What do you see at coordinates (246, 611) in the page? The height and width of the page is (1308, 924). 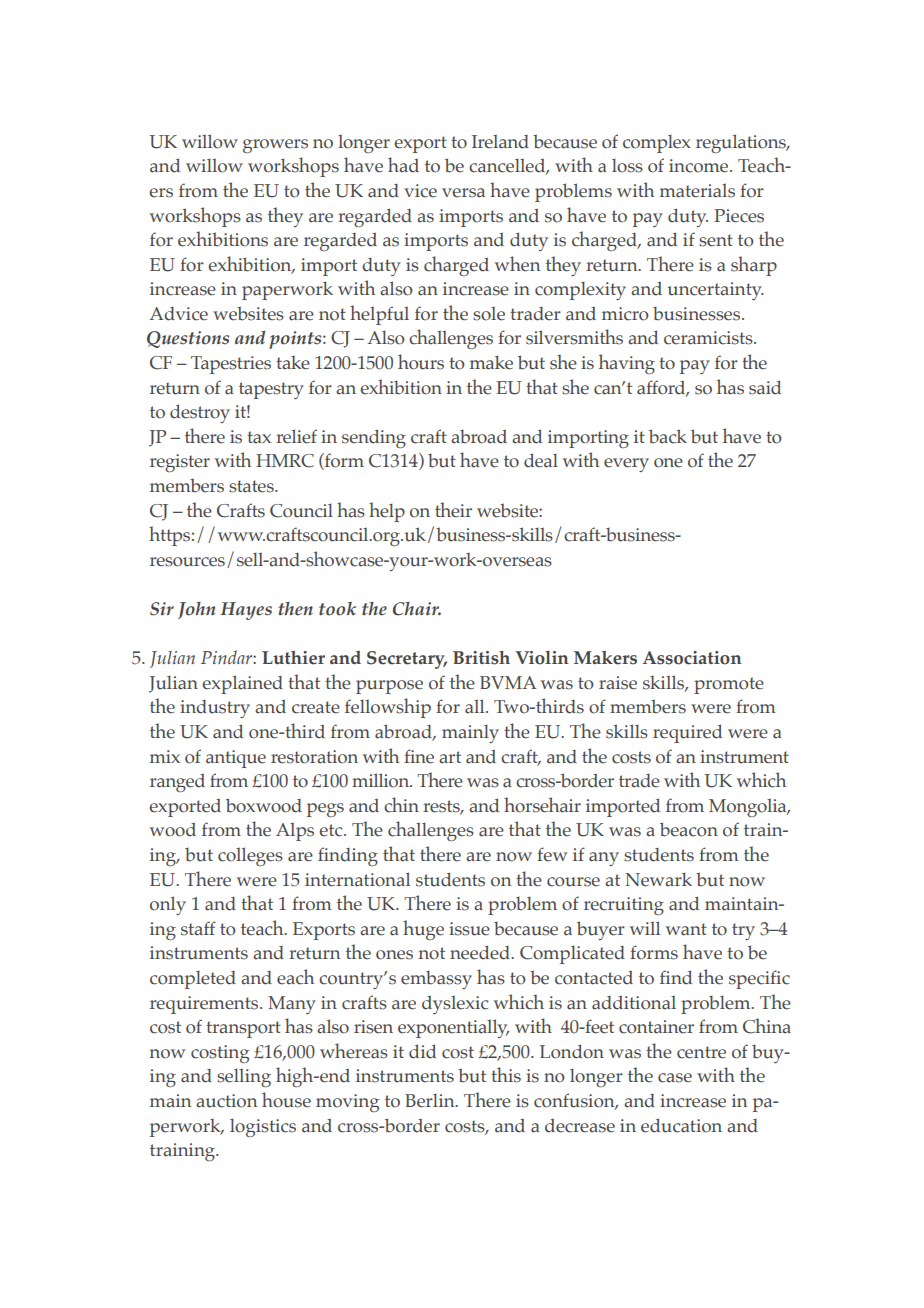 I see `Hayes` at bounding box center [246, 611].
